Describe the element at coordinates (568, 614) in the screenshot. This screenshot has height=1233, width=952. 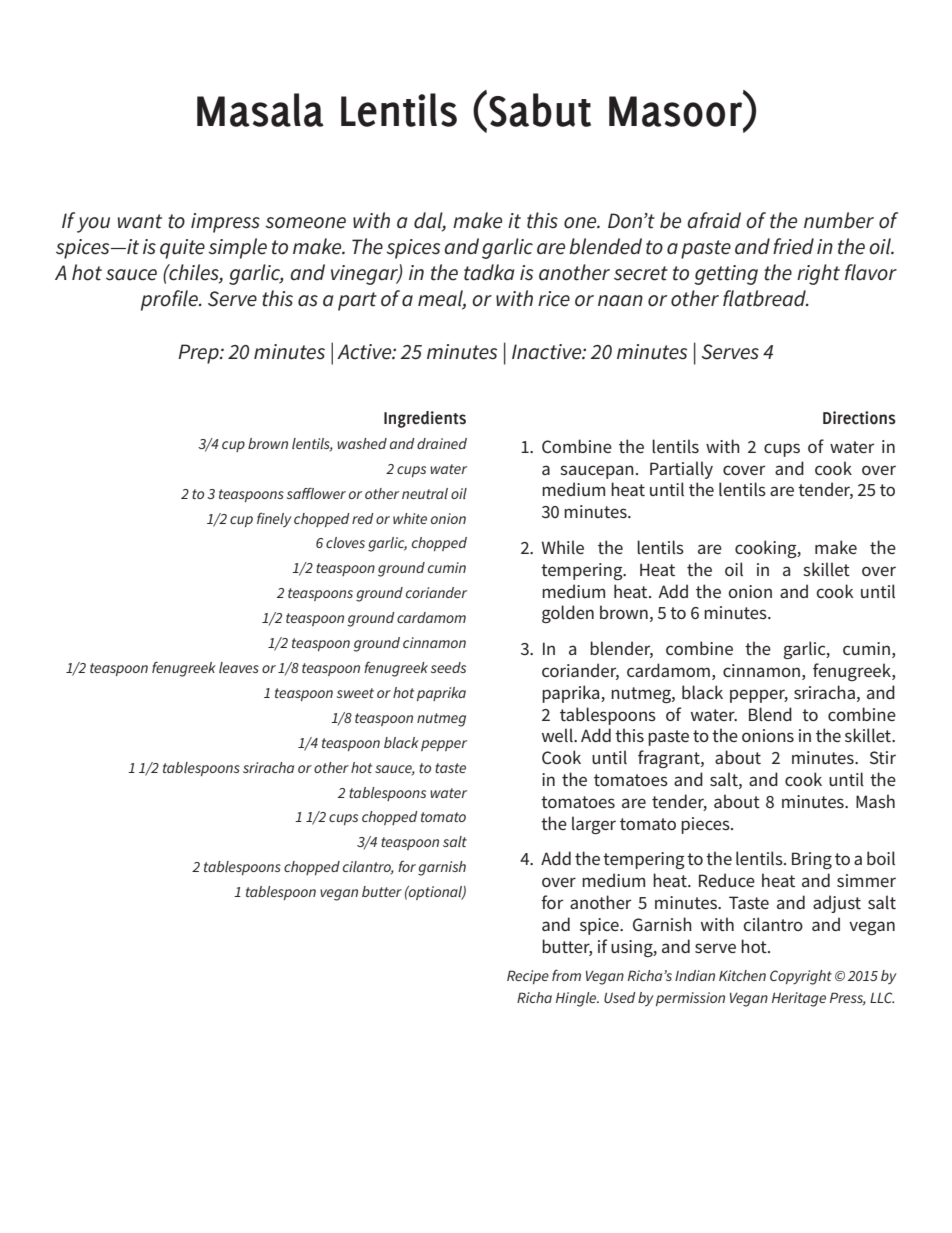
I see `golden` at that location.
